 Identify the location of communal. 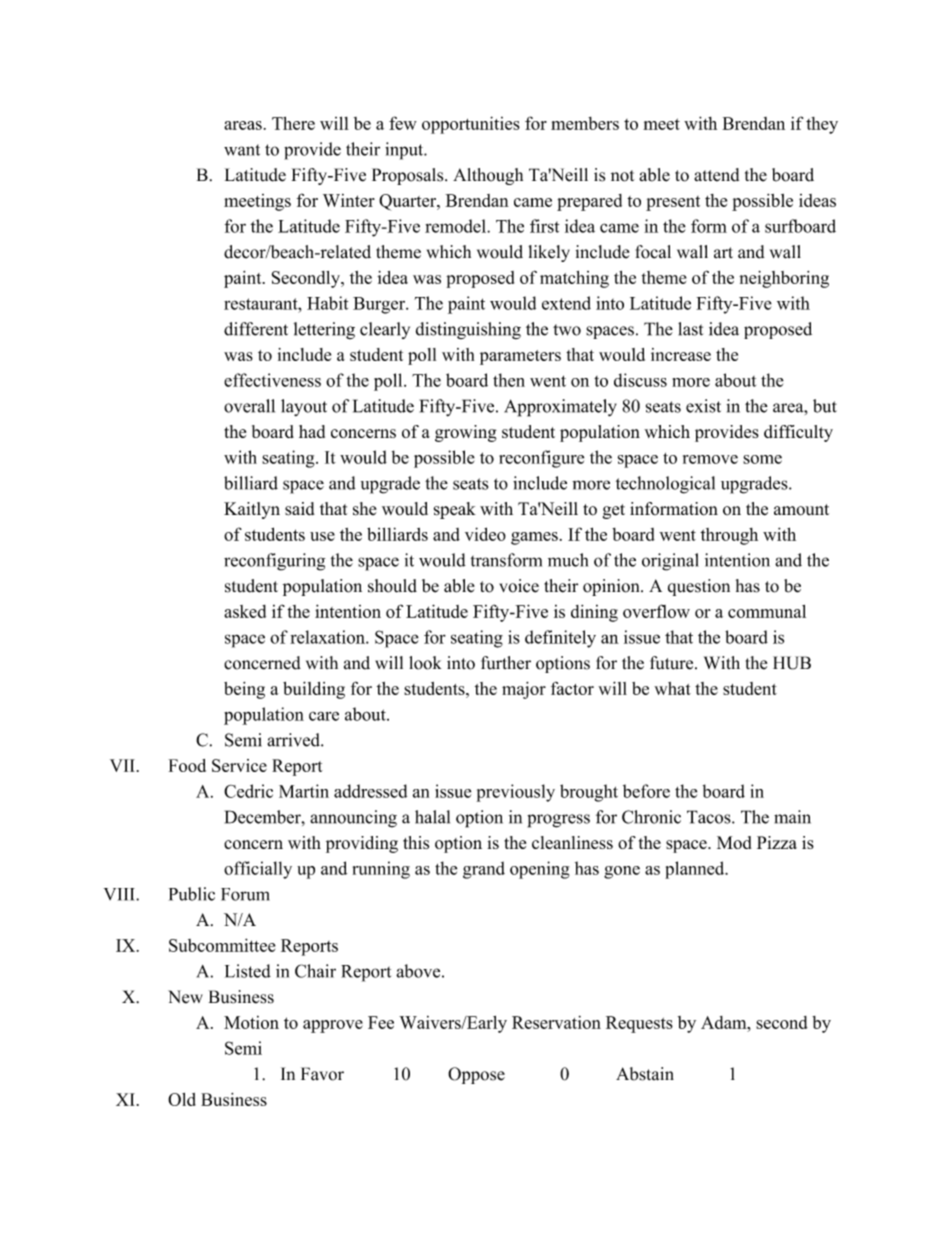
(767, 611).
